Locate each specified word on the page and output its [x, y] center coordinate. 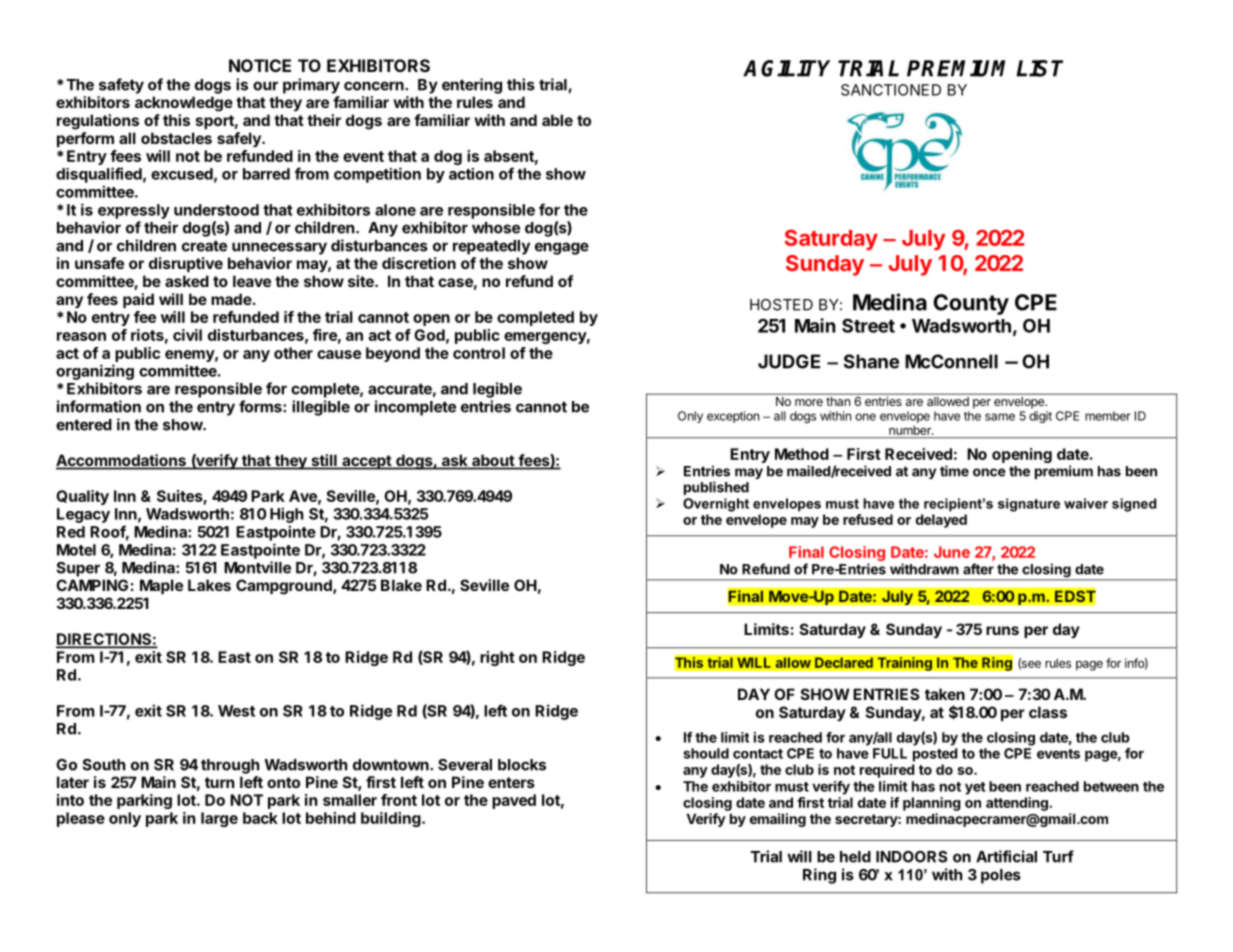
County [971, 304]
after [978, 569]
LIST [1039, 68]
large [219, 819]
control [479, 353]
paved [514, 801]
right [497, 658]
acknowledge [184, 104]
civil [187, 335]
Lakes [209, 585]
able [557, 120]
